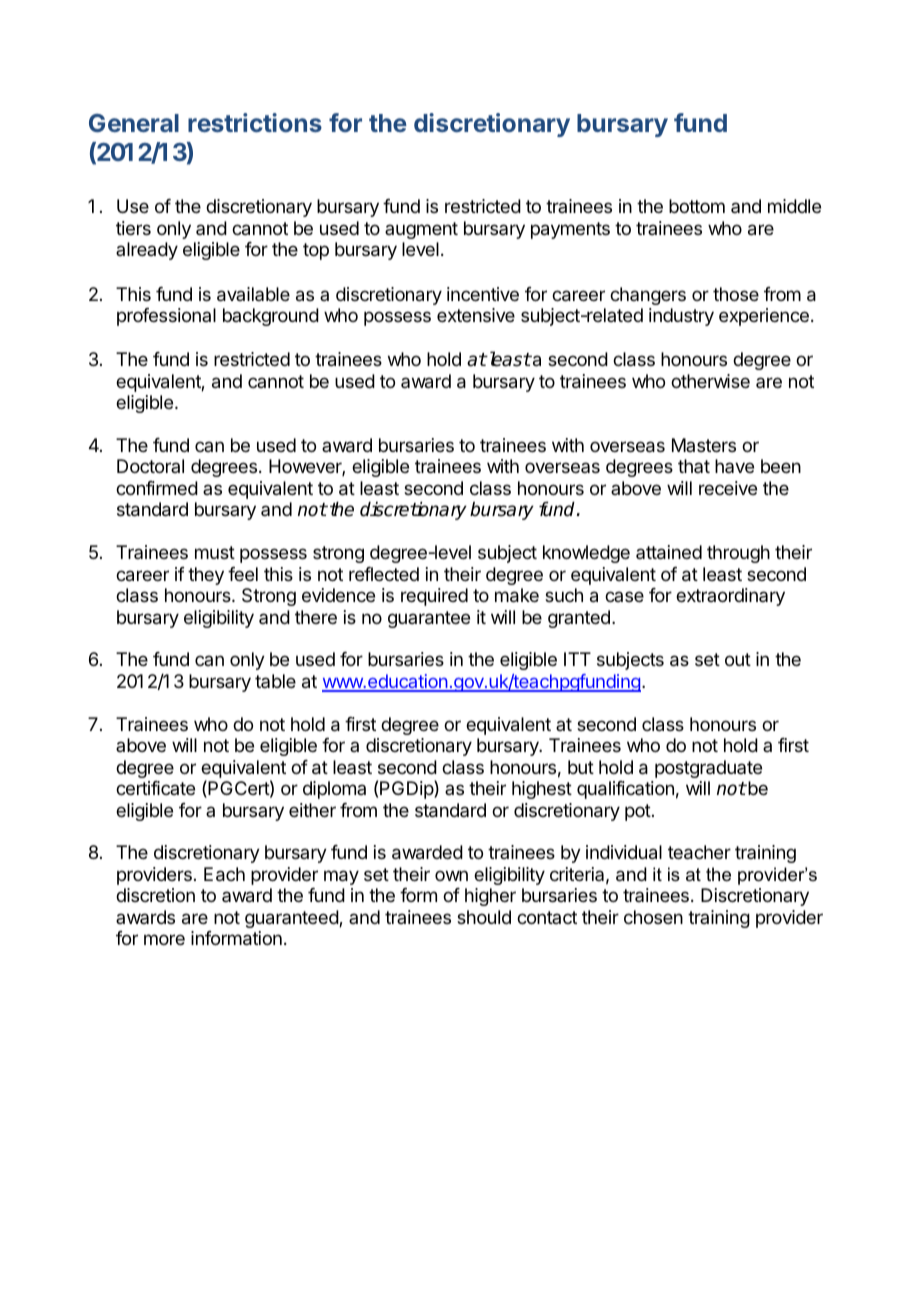 The width and height of the image is (924, 1308). What do you see at coordinates (164, 939) in the image?
I see `more` at bounding box center [164, 939].
